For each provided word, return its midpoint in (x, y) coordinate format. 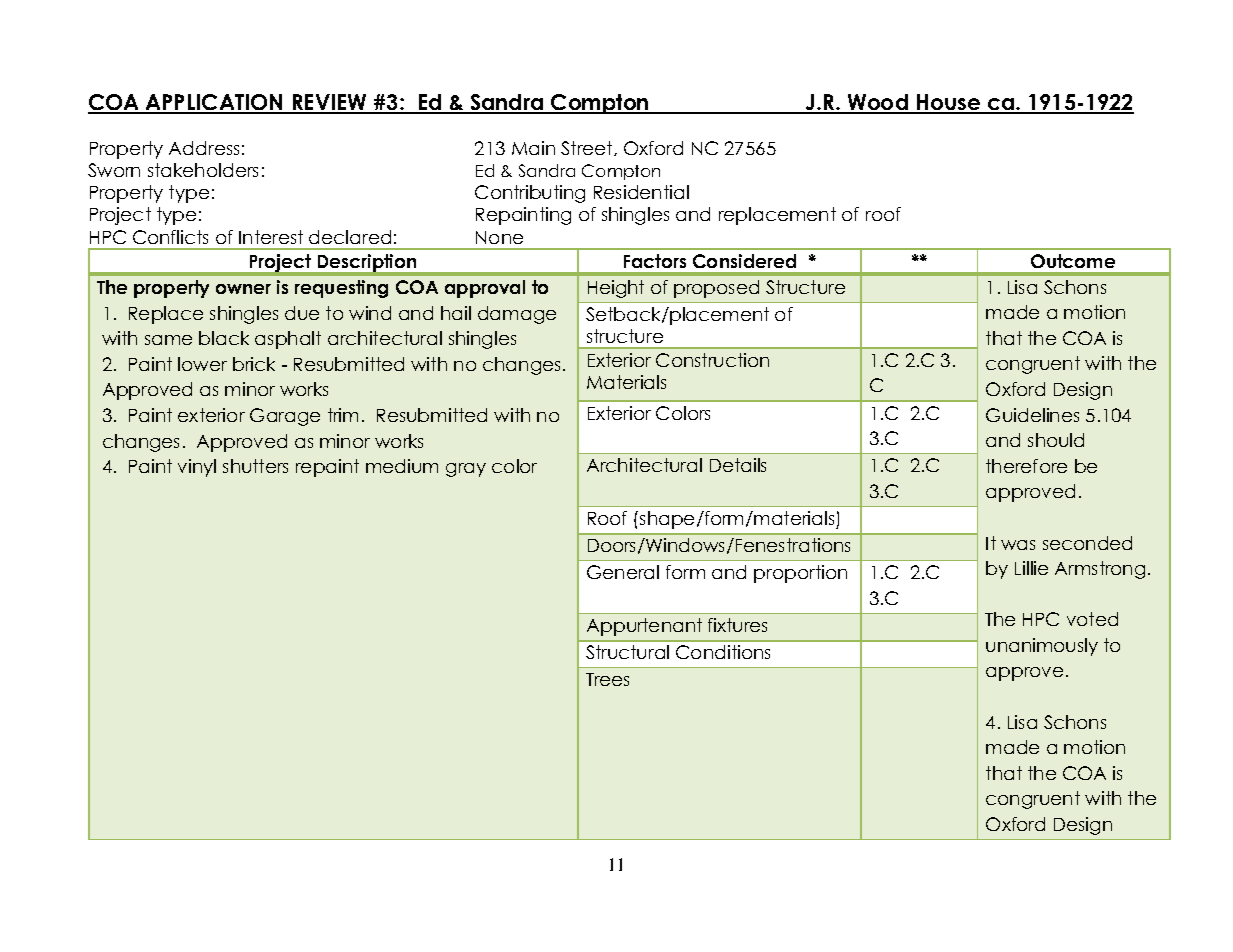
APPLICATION (215, 103)
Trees (607, 679)
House (949, 103)
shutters (255, 466)
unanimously (1042, 647)
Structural (627, 652)
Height (616, 289)
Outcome (1073, 261)
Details (738, 465)
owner (243, 289)
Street (588, 148)
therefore (1026, 466)
